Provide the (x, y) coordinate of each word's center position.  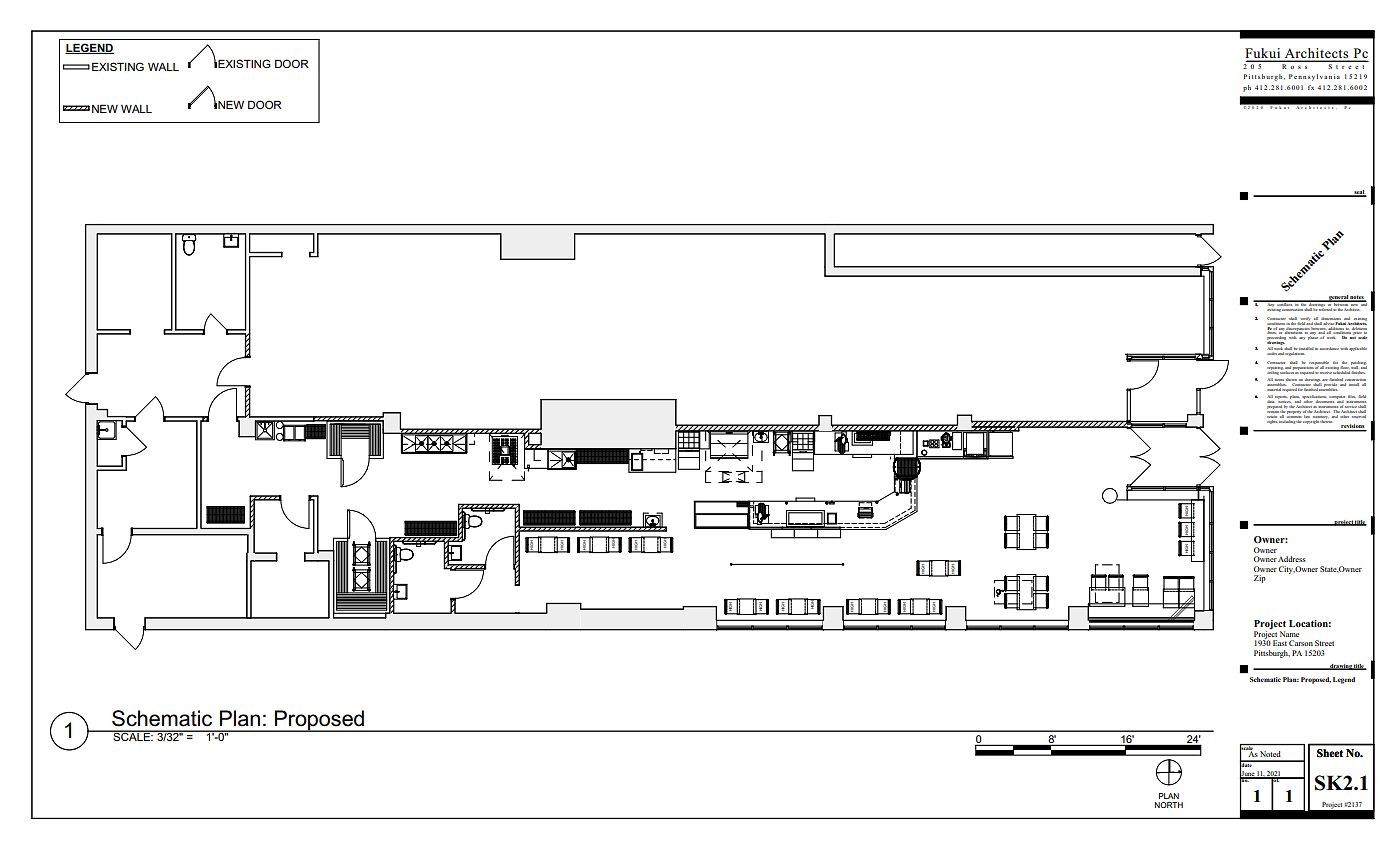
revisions (1353, 427)
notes (1357, 298)
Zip (1260, 579)
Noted (1270, 754)
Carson (1301, 643)
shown (1291, 381)
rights (1272, 420)
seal (1359, 193)
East (1280, 643)
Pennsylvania (1314, 77)
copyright (1311, 420)
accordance (1329, 348)
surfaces (1287, 371)
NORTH (1169, 805)
